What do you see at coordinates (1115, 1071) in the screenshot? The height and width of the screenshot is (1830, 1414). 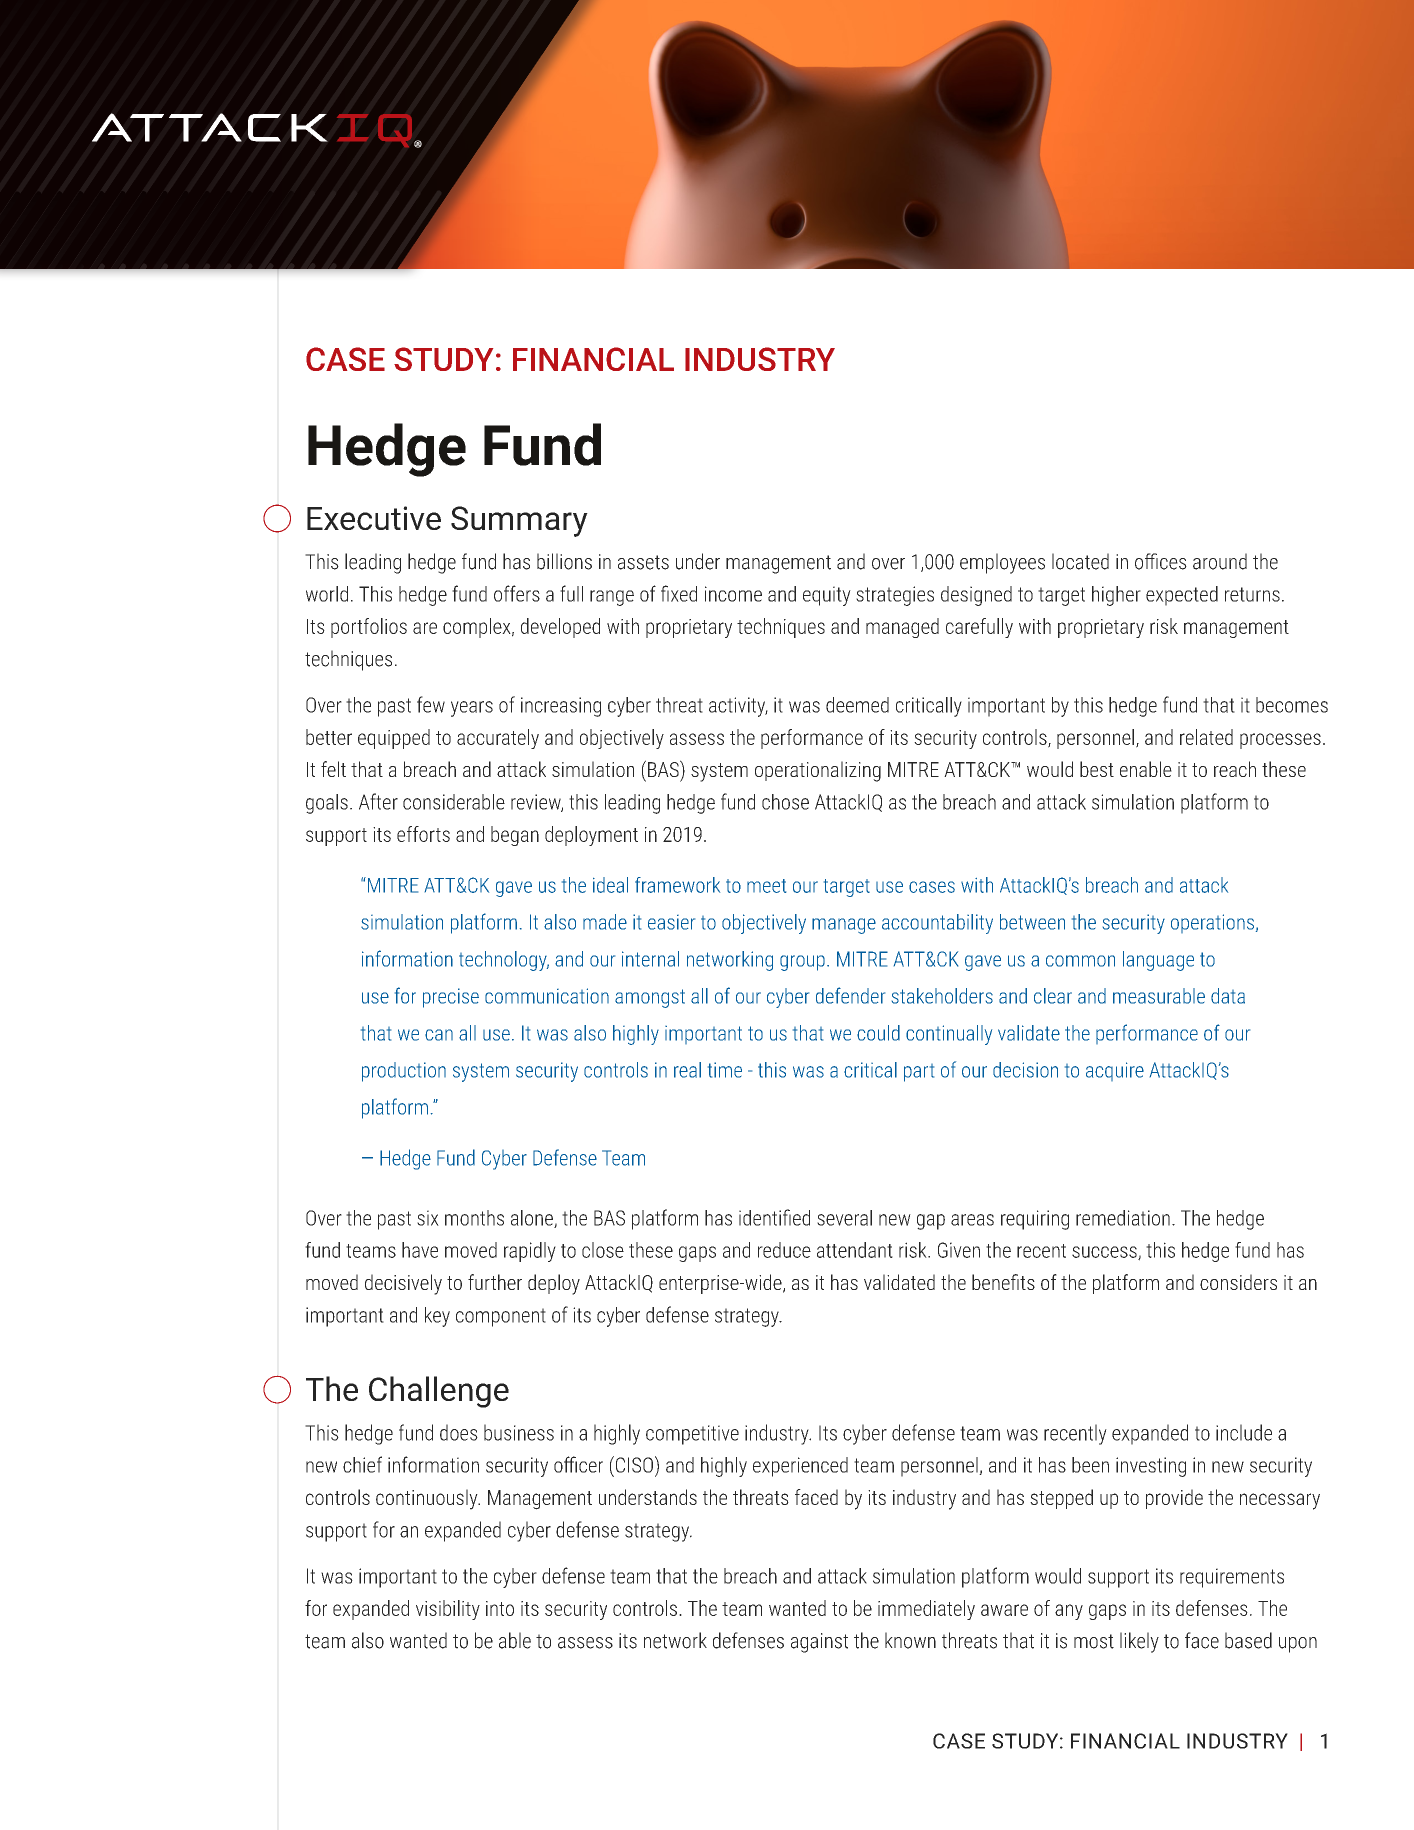 I see `acquire` at bounding box center [1115, 1071].
